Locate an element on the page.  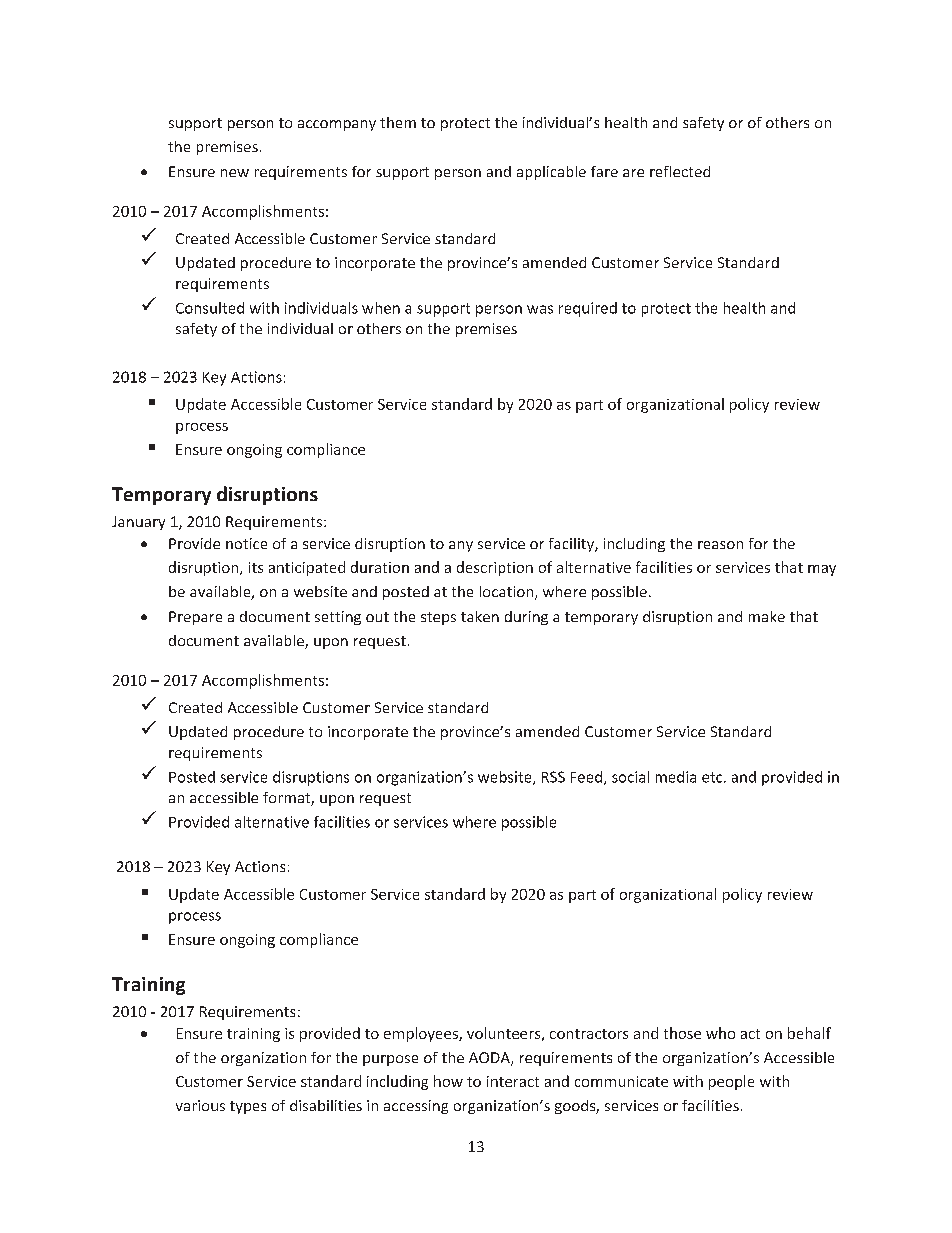
reflected is located at coordinates (680, 171).
